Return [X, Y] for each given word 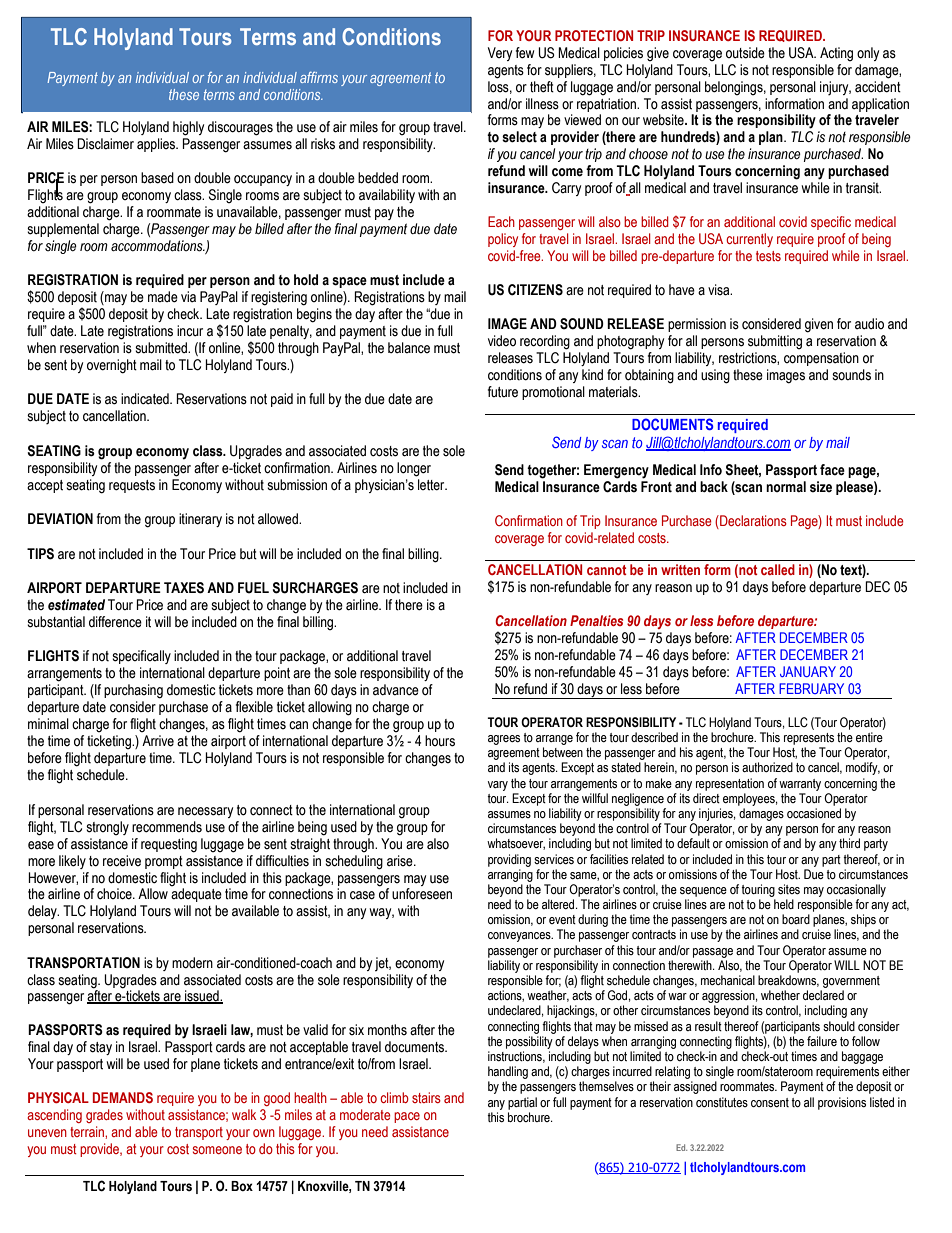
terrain [88, 1131]
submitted [162, 348]
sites [789, 889]
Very [500, 54]
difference [115, 622]
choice [115, 894]
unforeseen [422, 894]
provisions [842, 1103]
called [778, 569]
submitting [775, 342]
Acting [836, 54]
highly [188, 128]
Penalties [596, 620]
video [502, 340]
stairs [426, 1097]
